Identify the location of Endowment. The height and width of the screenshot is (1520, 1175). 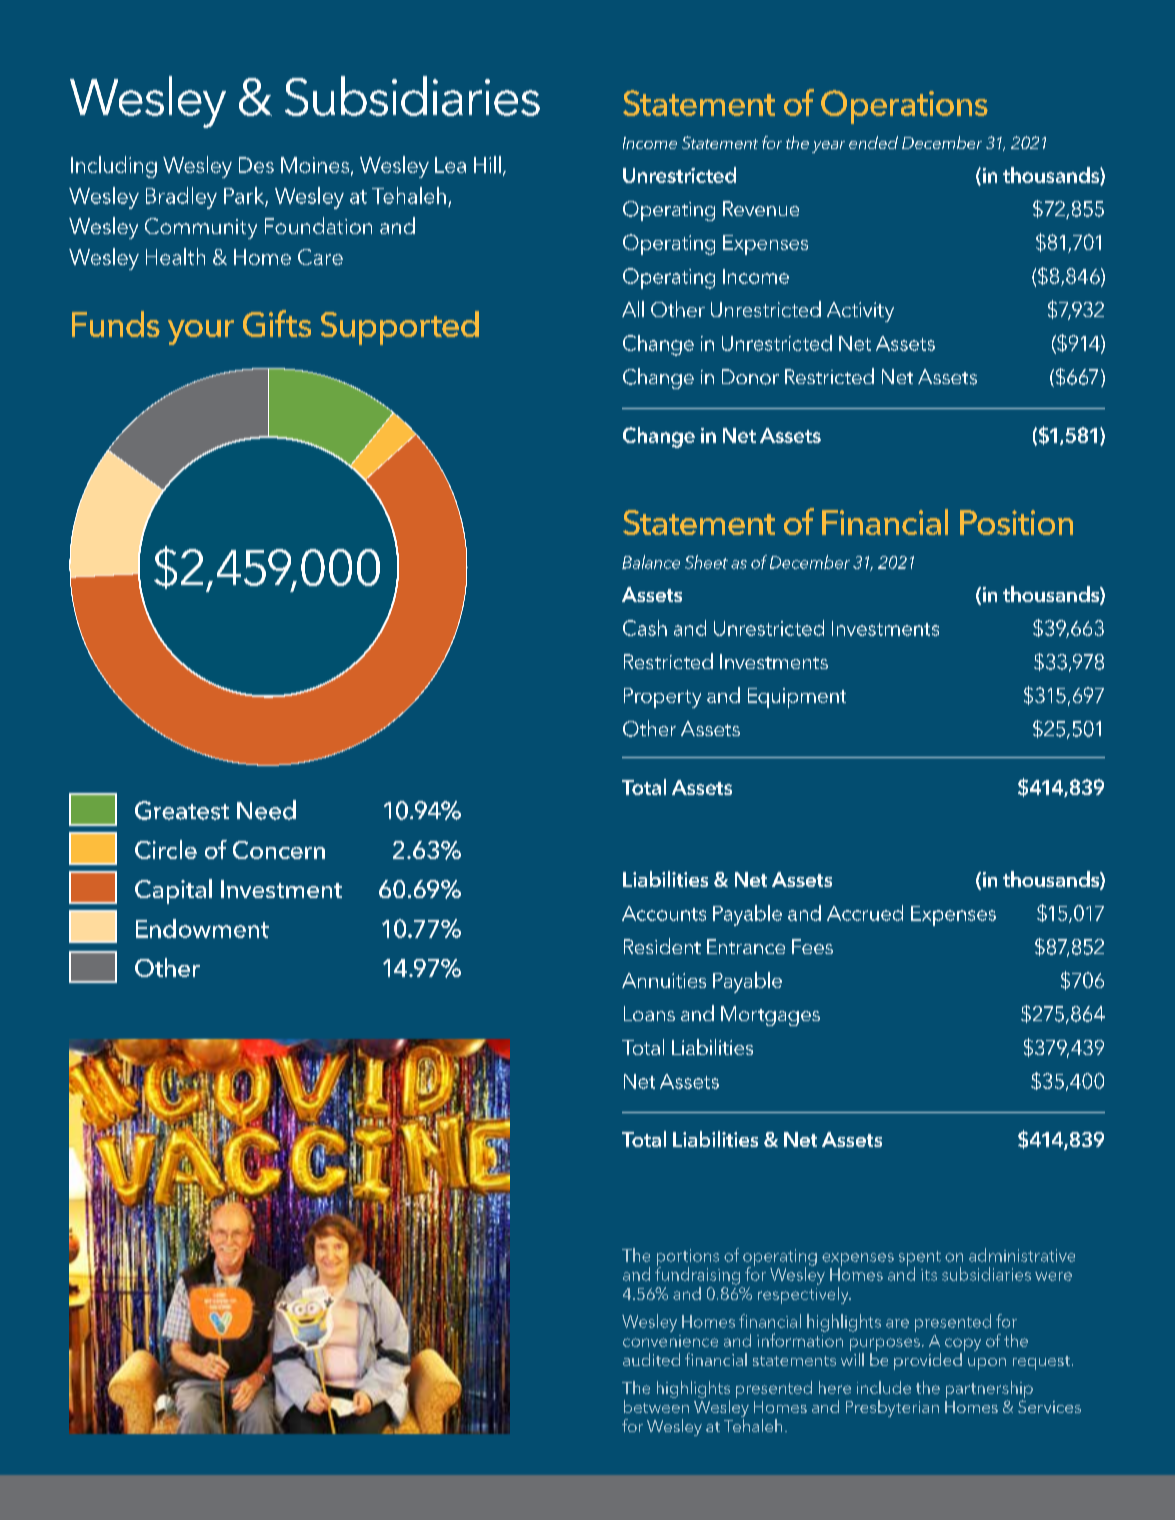
(202, 928).
